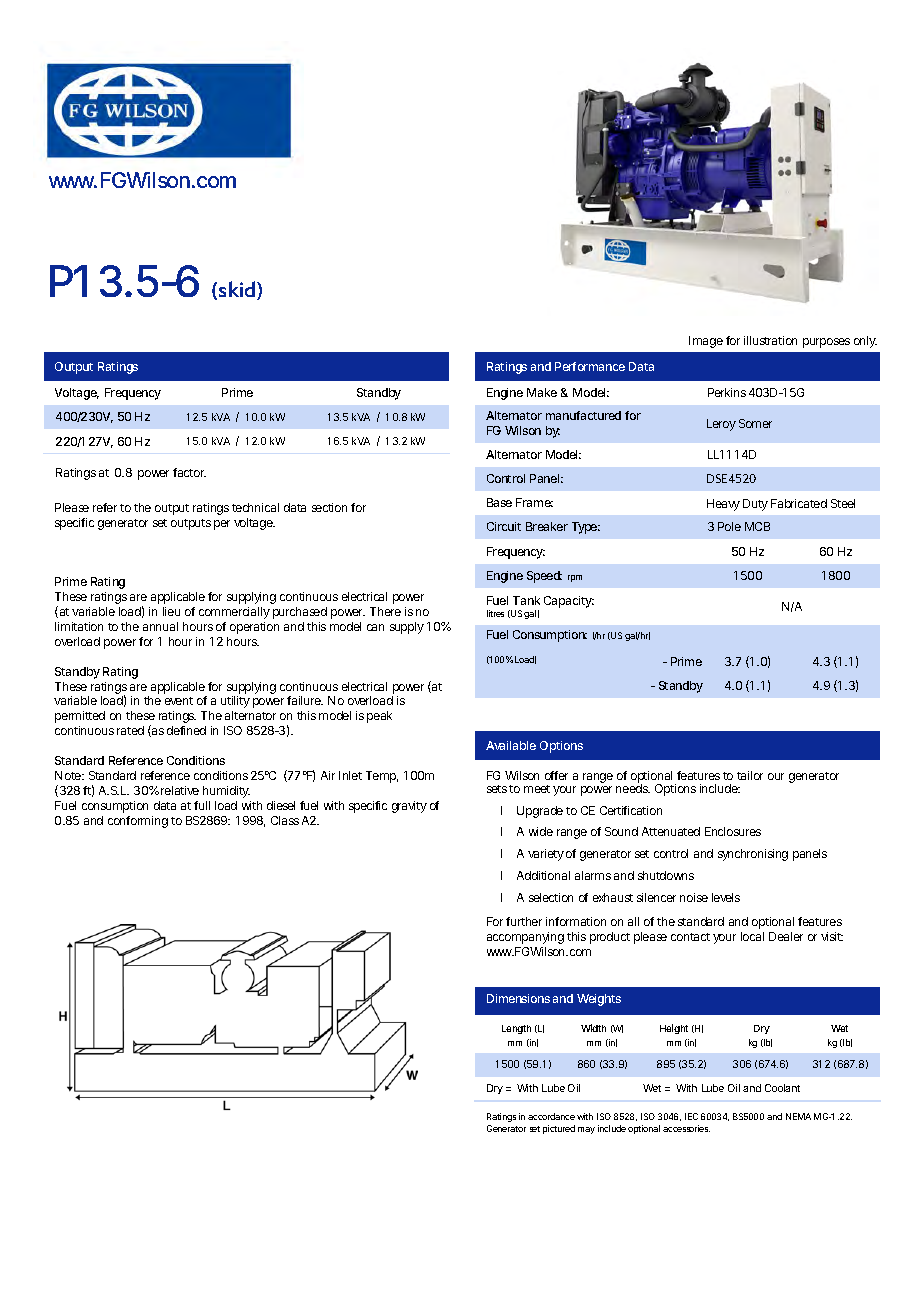 The image size is (924, 1308). What do you see at coordinates (524, 921) in the image?
I see `further` at bounding box center [524, 921].
